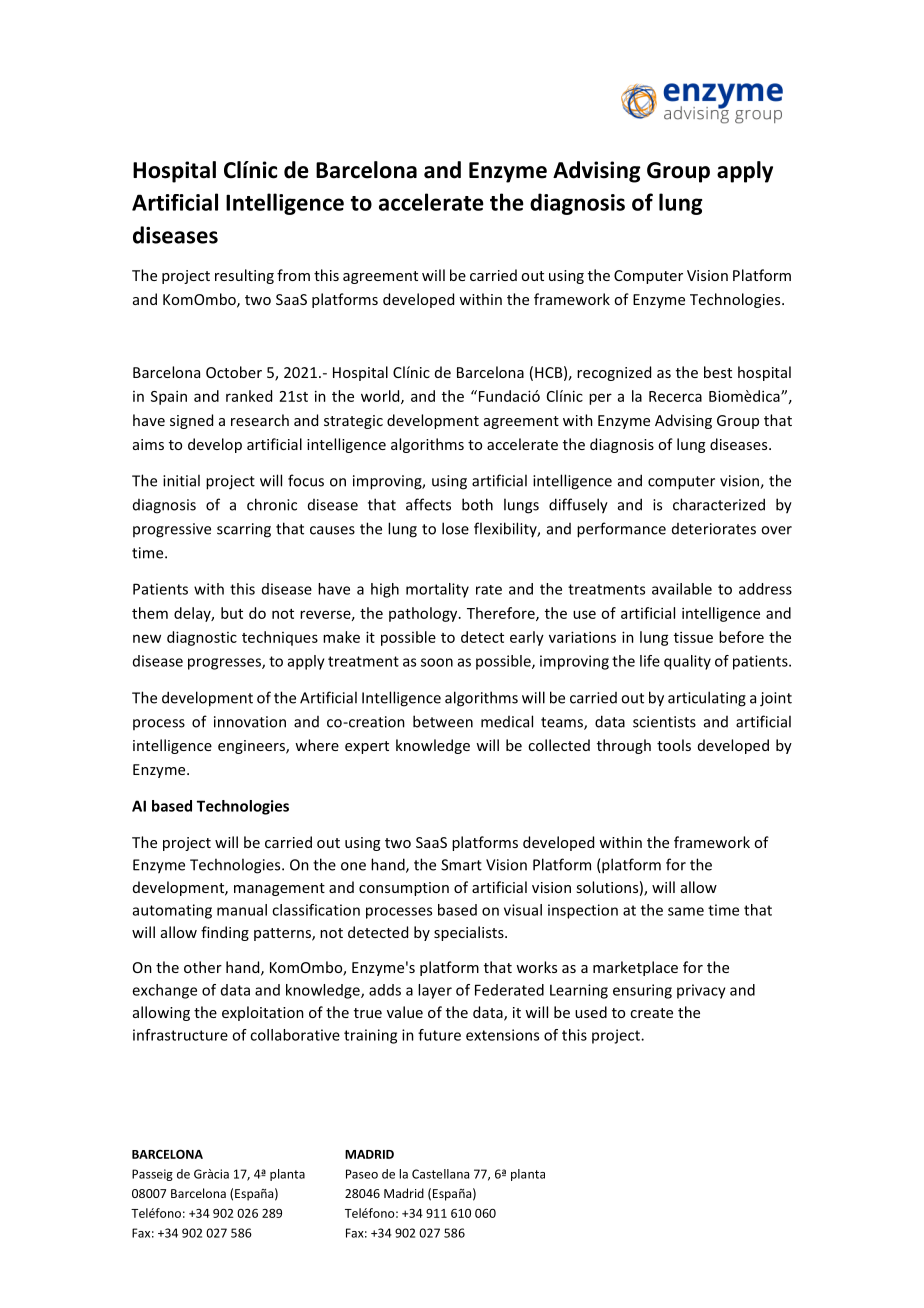  I want to click on manual, so click(242, 910).
